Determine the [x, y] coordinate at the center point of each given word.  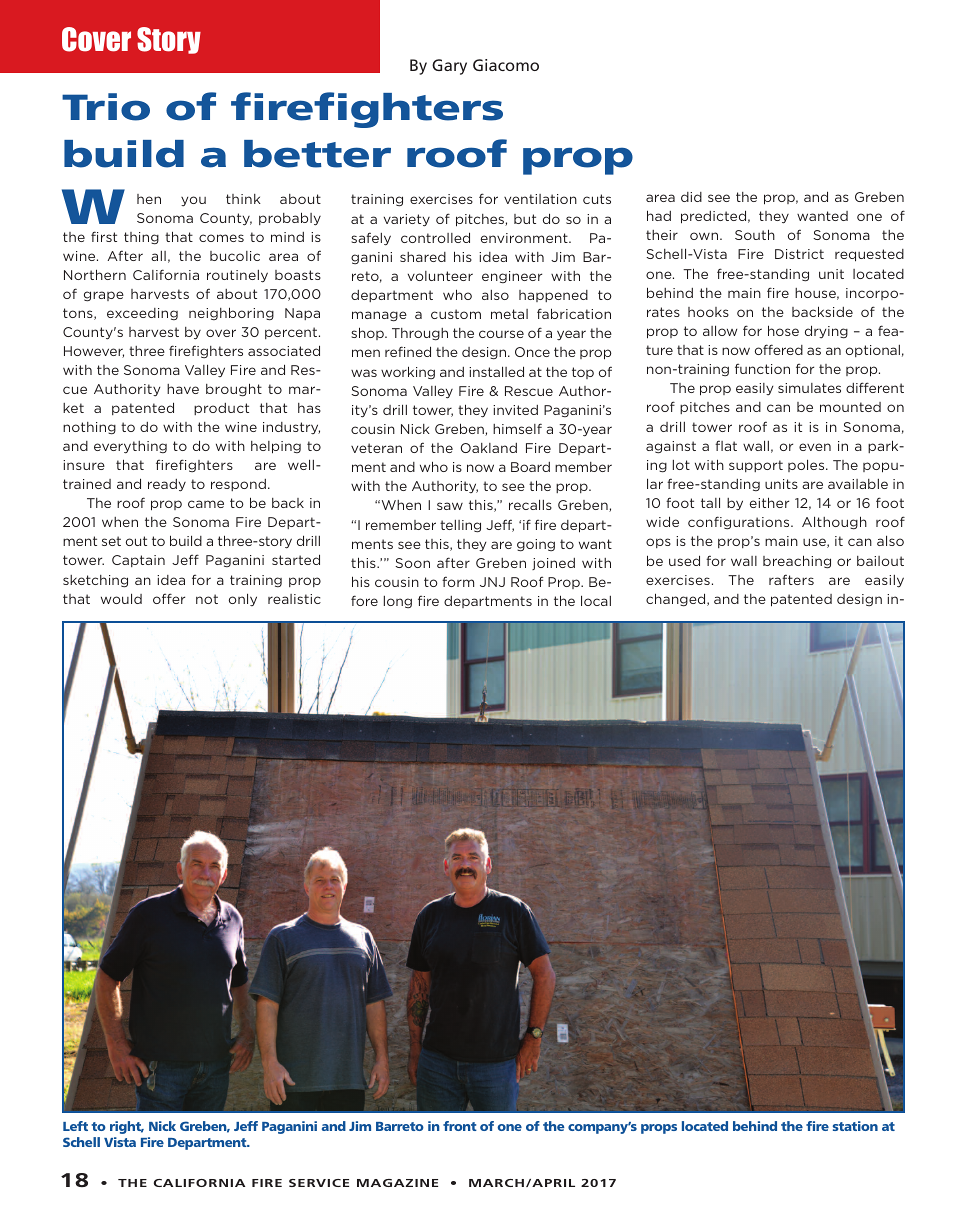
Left [75, 1126]
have [183, 389]
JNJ [492, 582]
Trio [106, 107]
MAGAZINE [397, 1183]
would [121, 598]
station [855, 1126]
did [691, 197]
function [762, 368]
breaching [797, 562]
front [460, 1126]
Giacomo [506, 65]
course [501, 334]
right [127, 1127]
